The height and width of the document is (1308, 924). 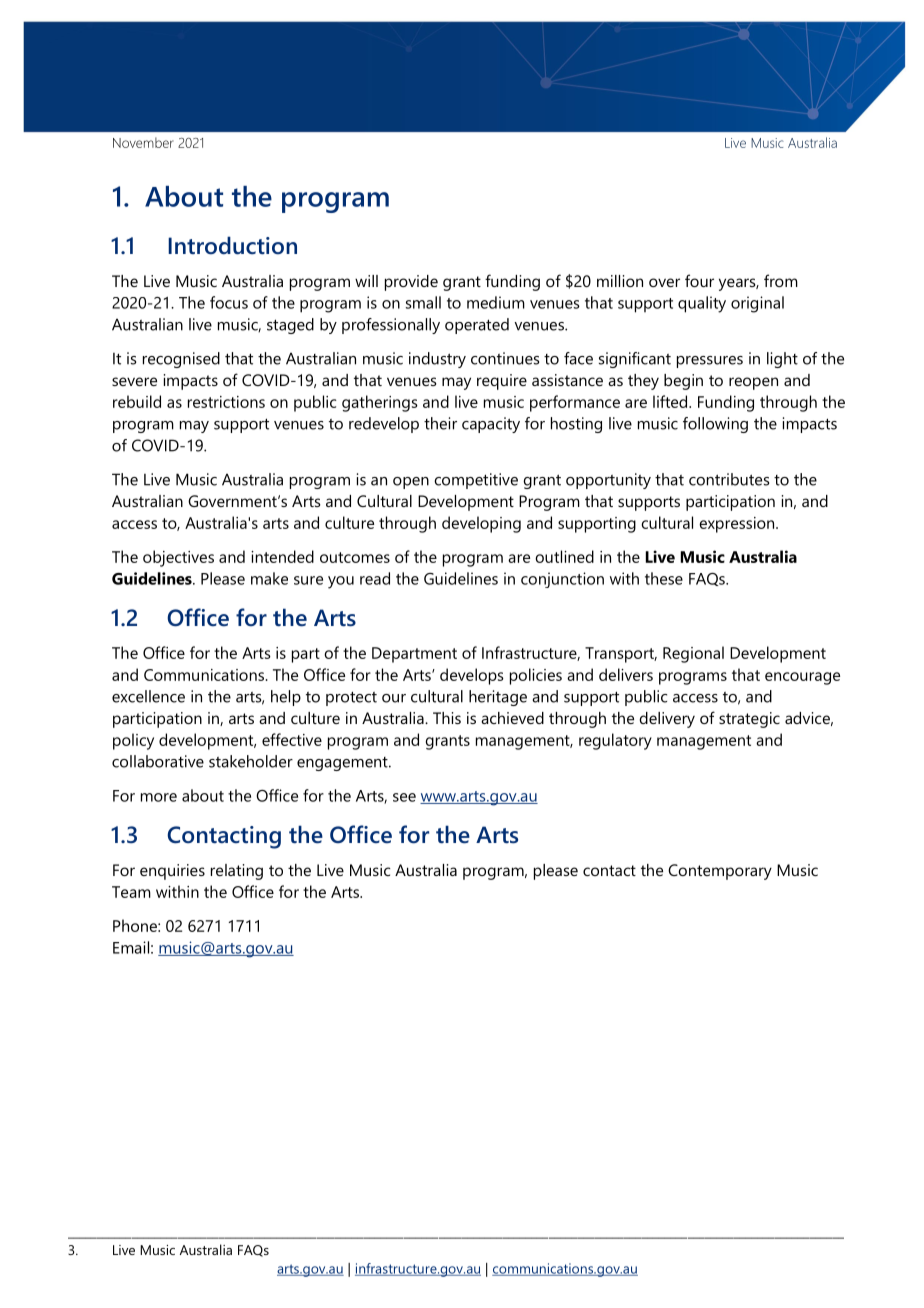 I want to click on November, so click(x=143, y=142).
